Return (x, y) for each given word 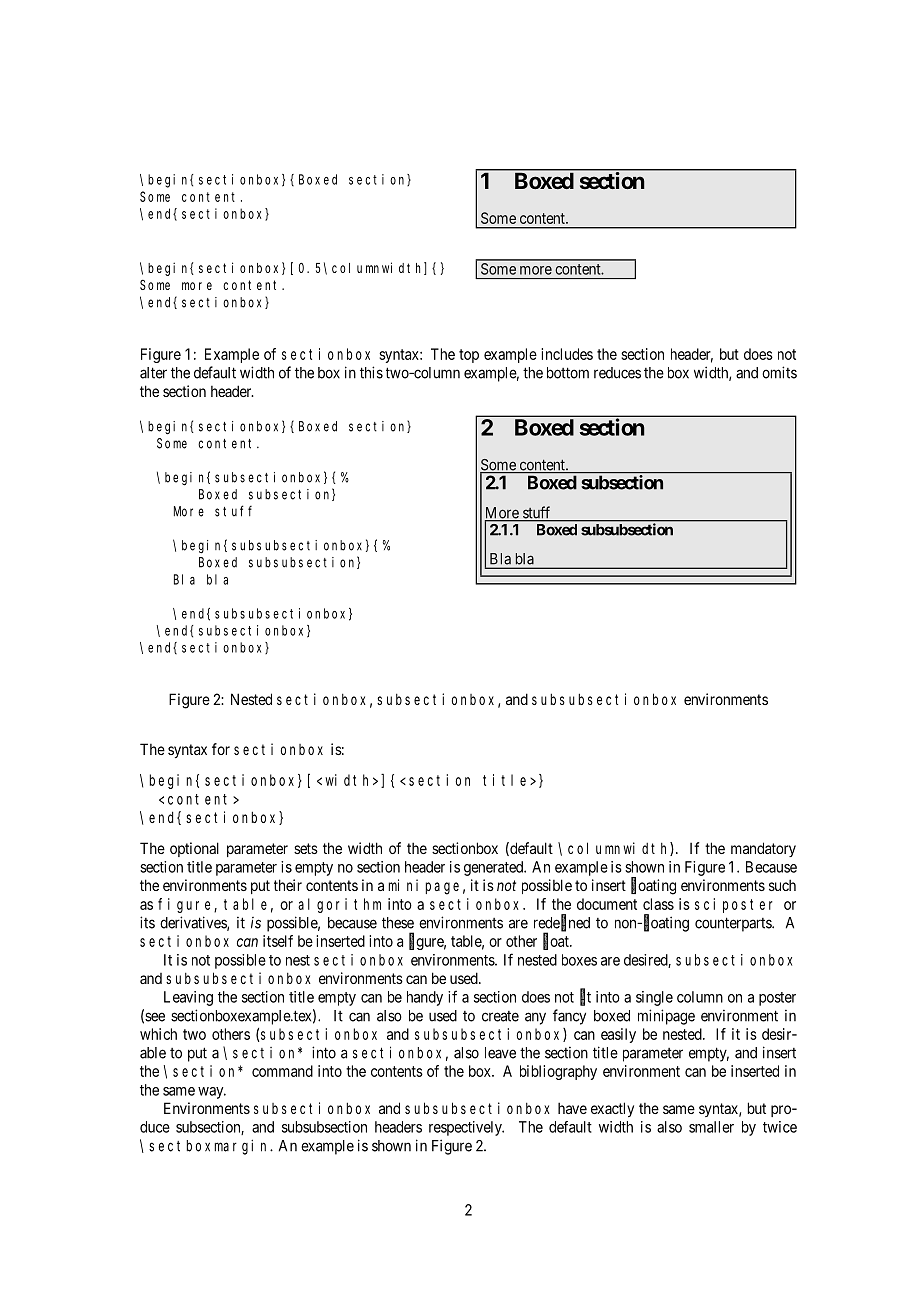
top (469, 356)
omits (779, 372)
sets (306, 848)
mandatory (763, 849)
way (212, 1093)
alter (153, 373)
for (221, 749)
